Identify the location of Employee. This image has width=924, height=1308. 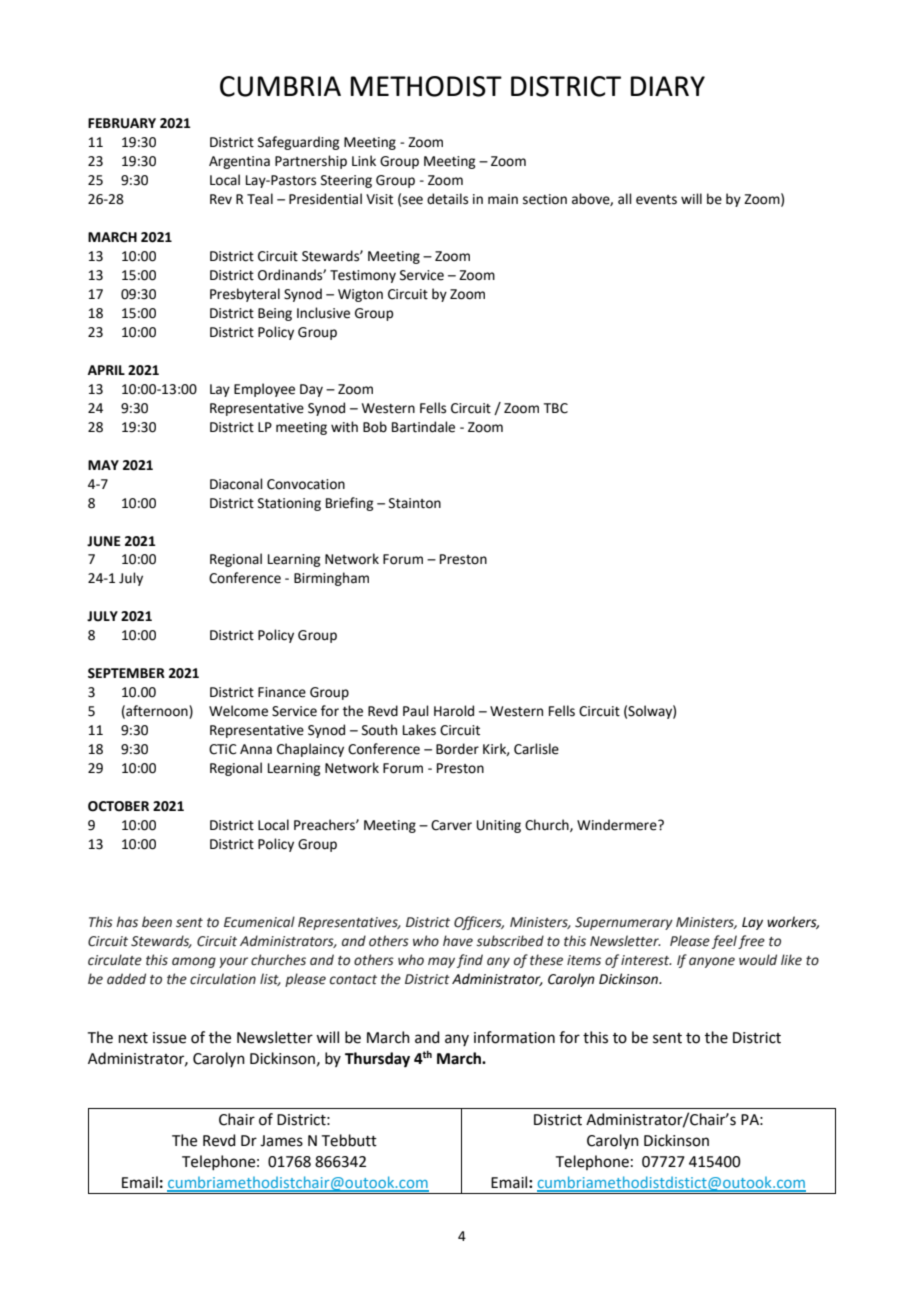
(264, 390).
